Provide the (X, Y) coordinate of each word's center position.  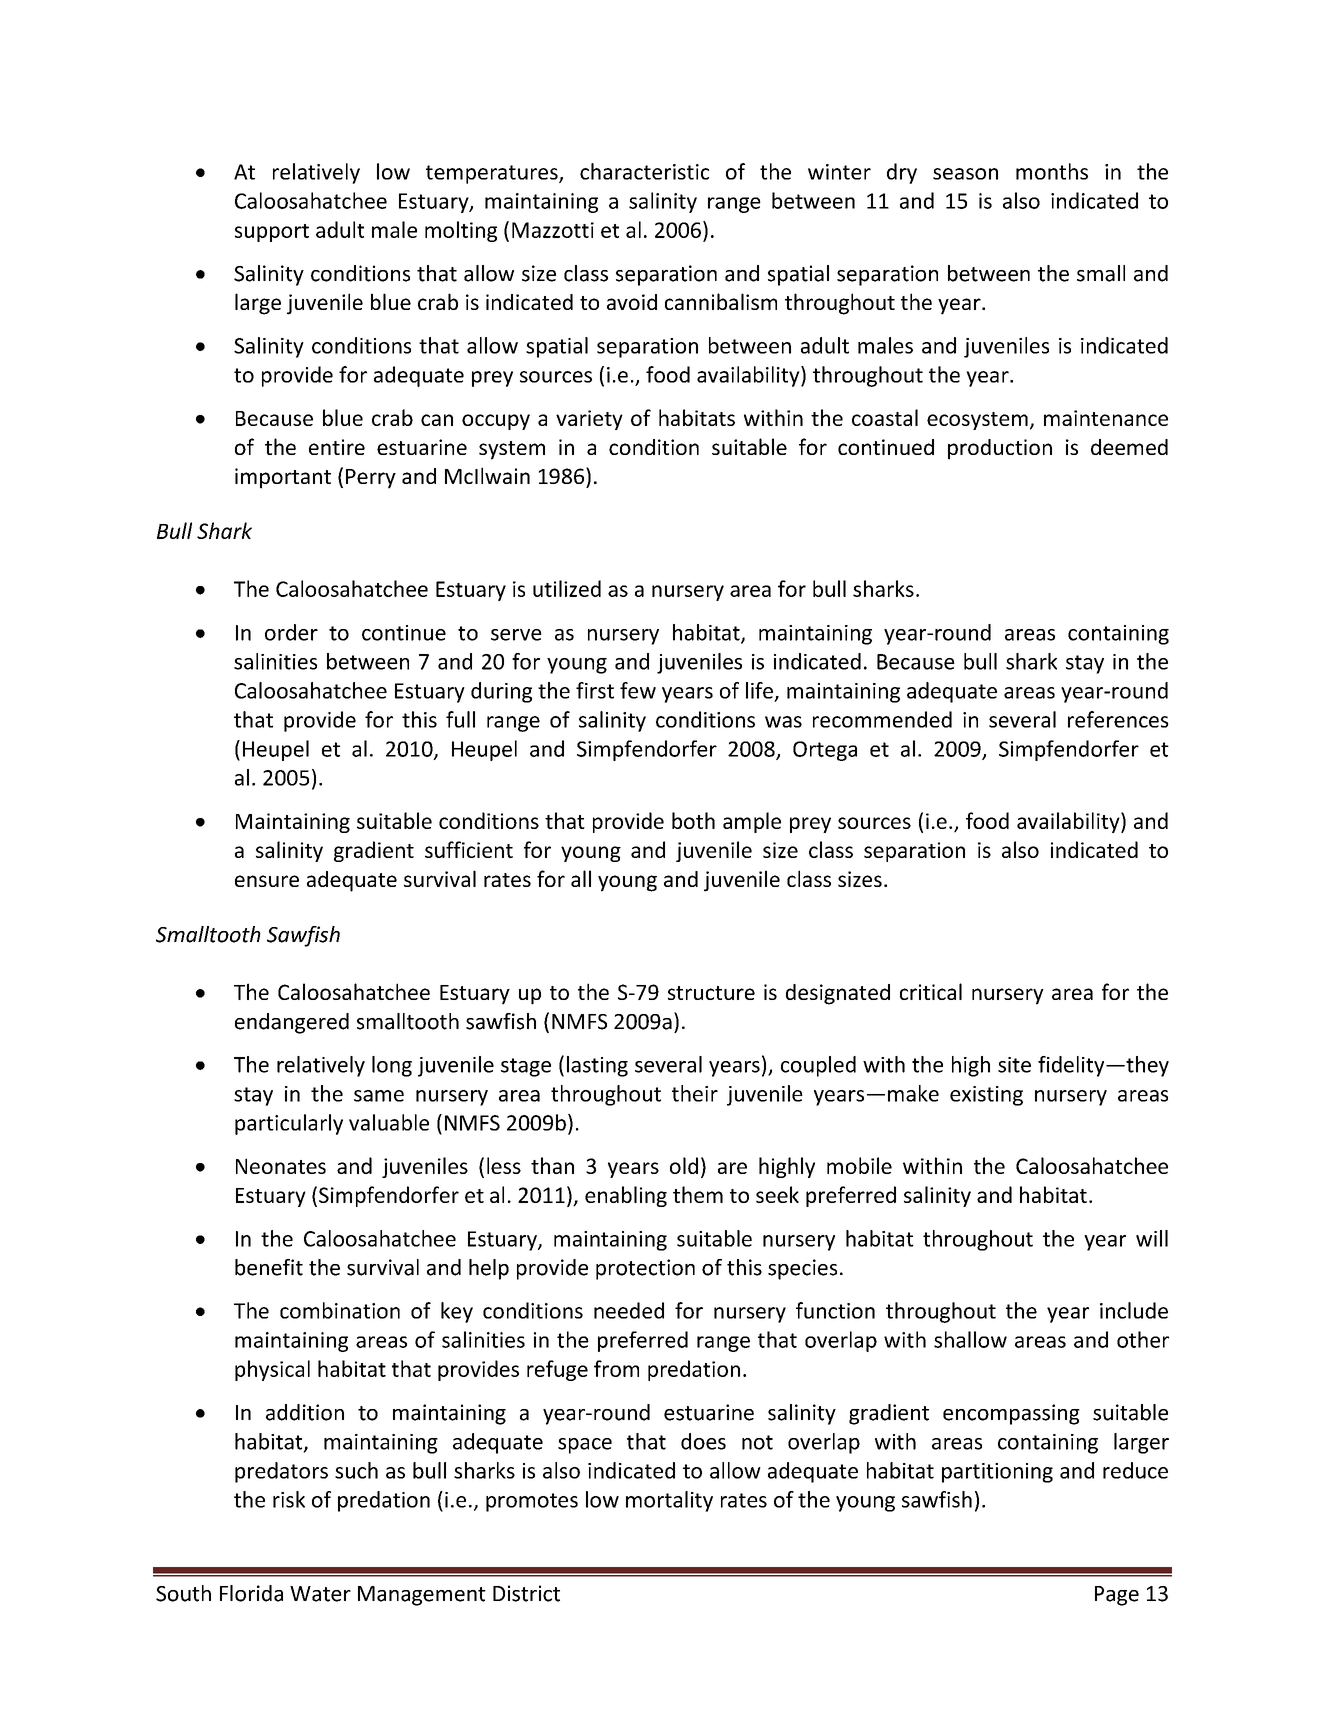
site (1014, 1065)
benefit (269, 1267)
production (1000, 449)
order (291, 632)
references (1118, 719)
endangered (292, 1023)
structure (711, 993)
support (272, 233)
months (1052, 171)
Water (320, 1594)
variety (589, 420)
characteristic (644, 171)
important (283, 478)
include (1134, 1310)
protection (645, 1269)
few (638, 690)
